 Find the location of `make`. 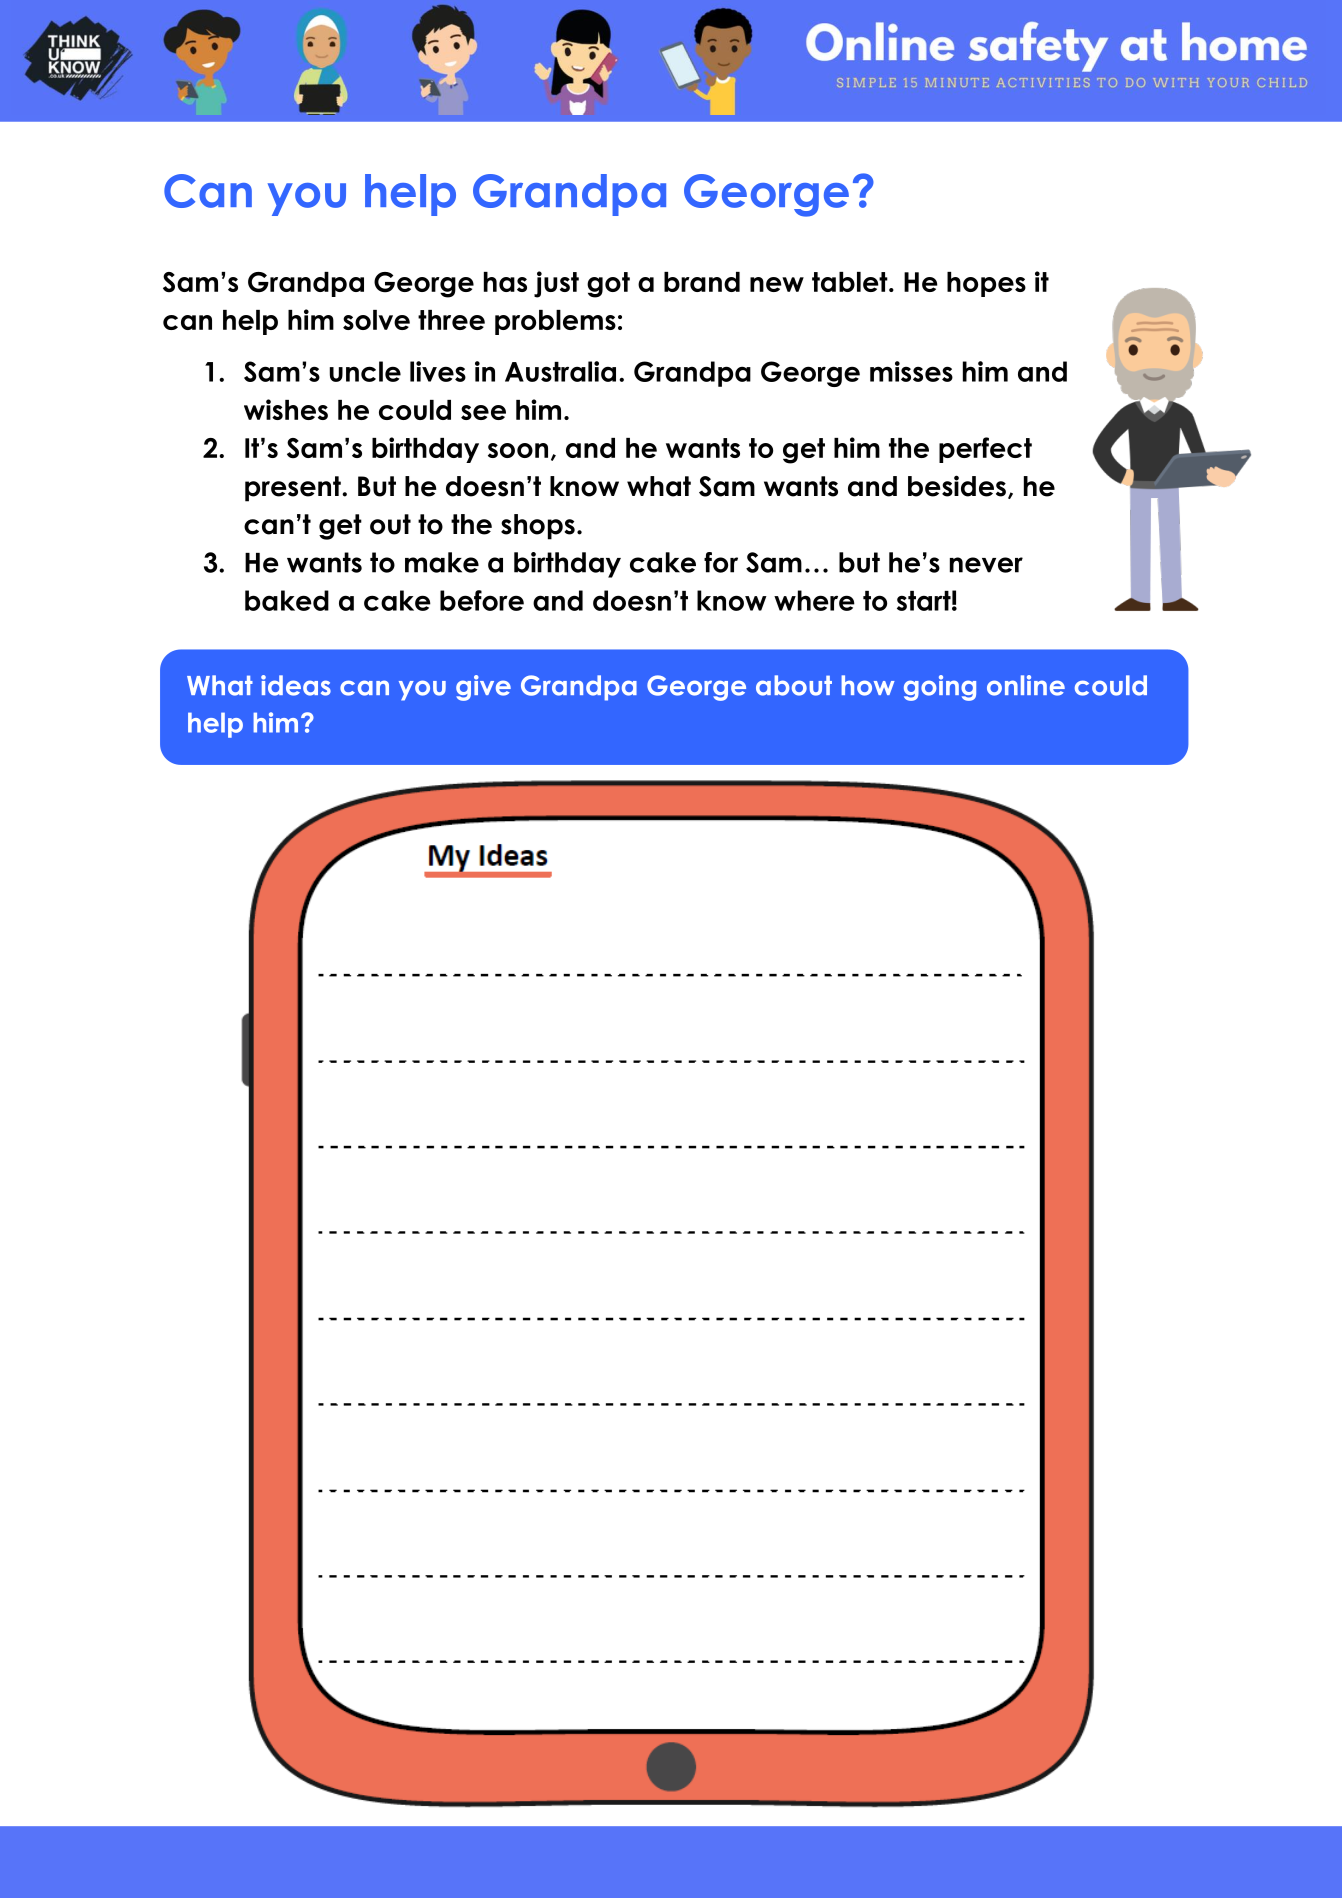

make is located at coordinates (442, 562).
